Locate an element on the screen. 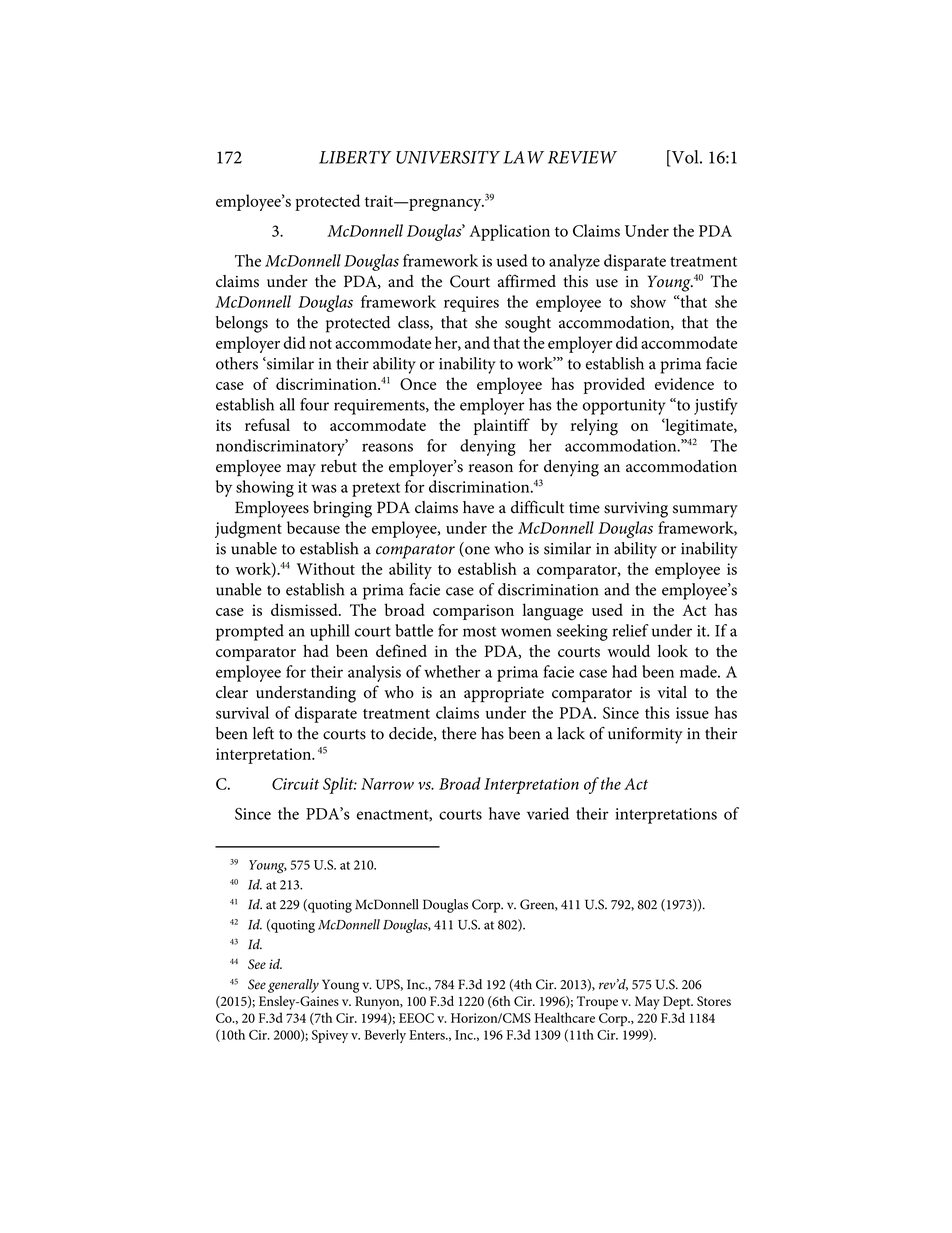  generally is located at coordinates (293, 986).
